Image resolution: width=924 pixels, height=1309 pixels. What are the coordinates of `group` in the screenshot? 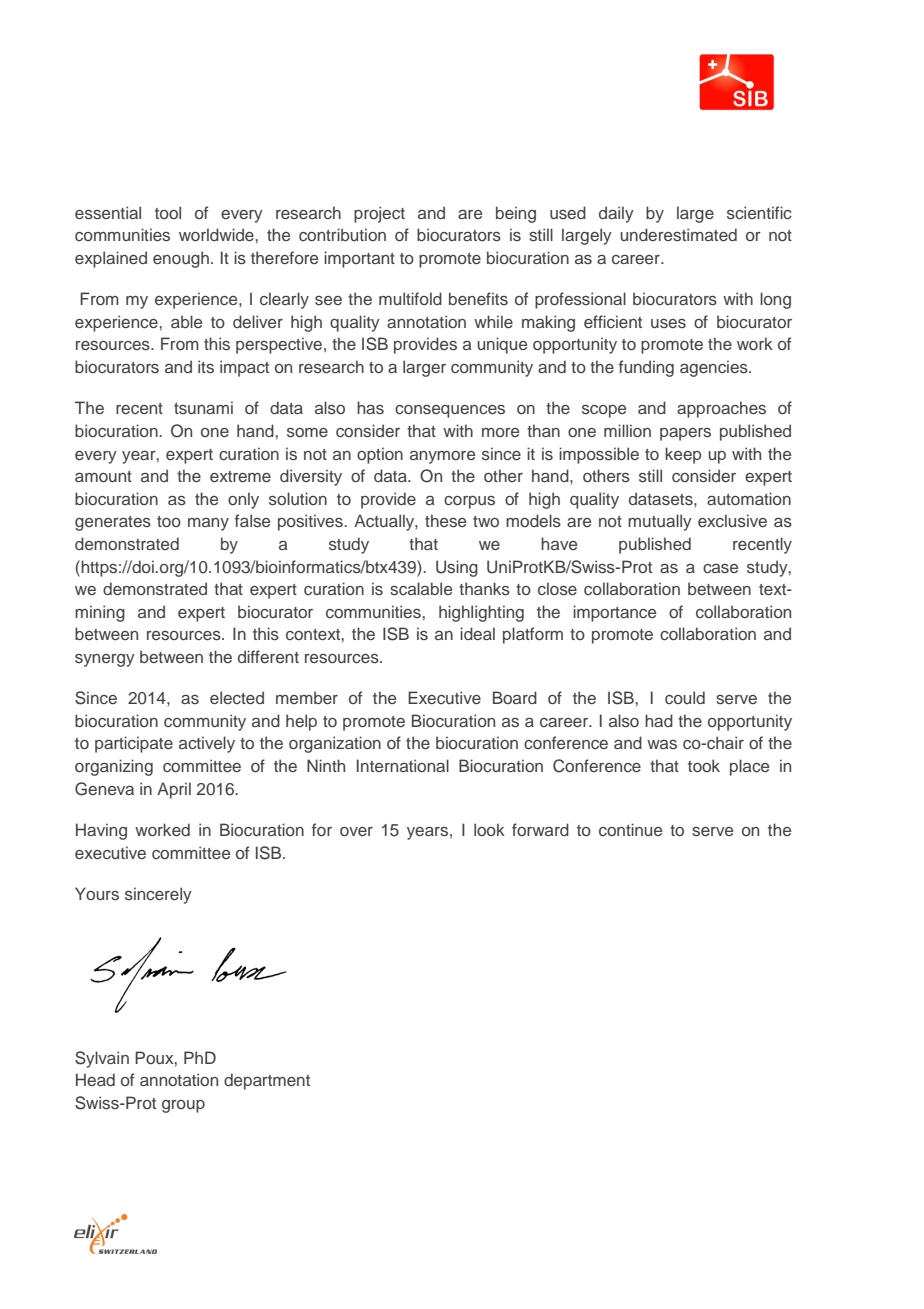 It's located at (183, 1106).
